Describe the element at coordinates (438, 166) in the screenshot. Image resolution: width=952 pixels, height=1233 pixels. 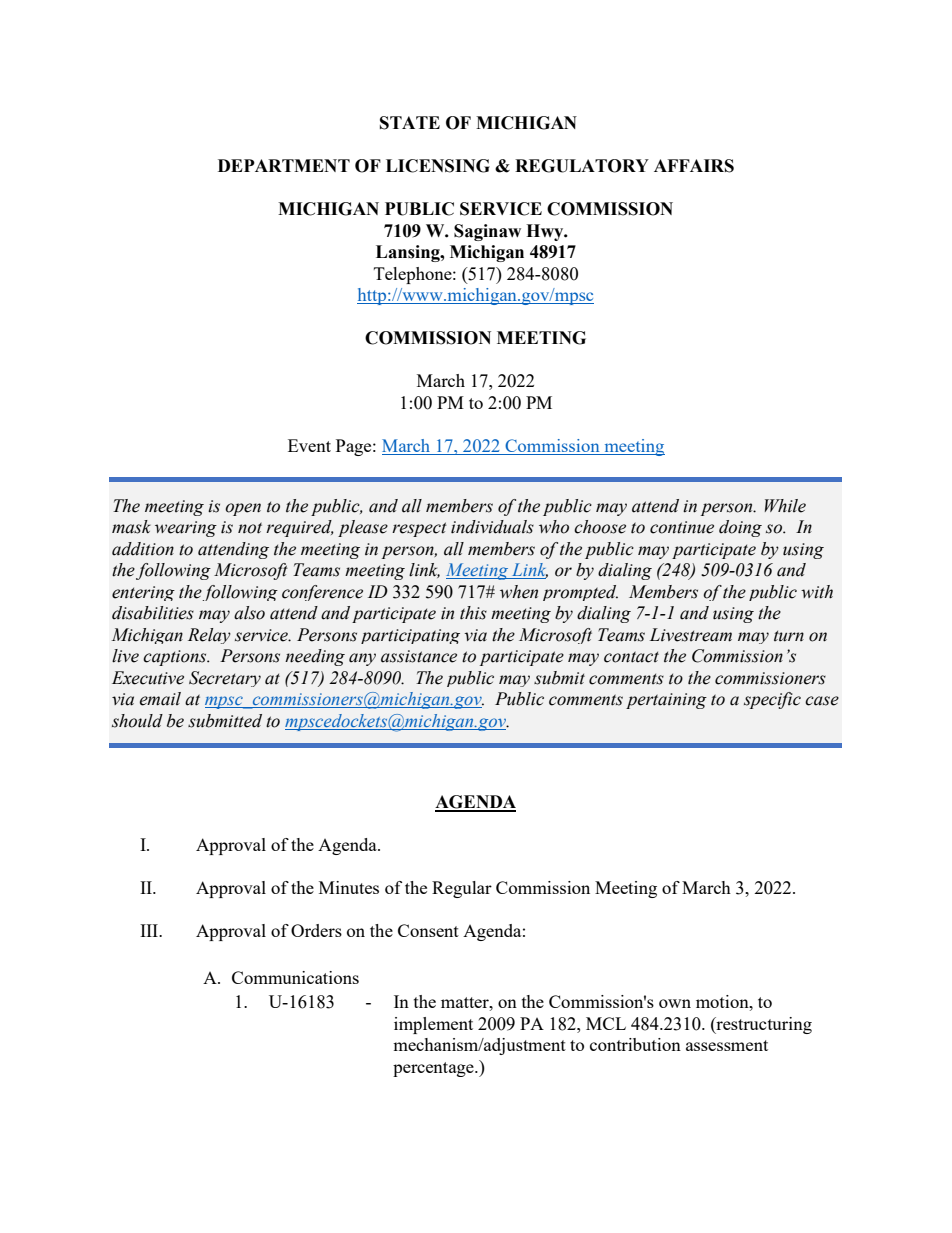
I see `LICENSING` at that location.
